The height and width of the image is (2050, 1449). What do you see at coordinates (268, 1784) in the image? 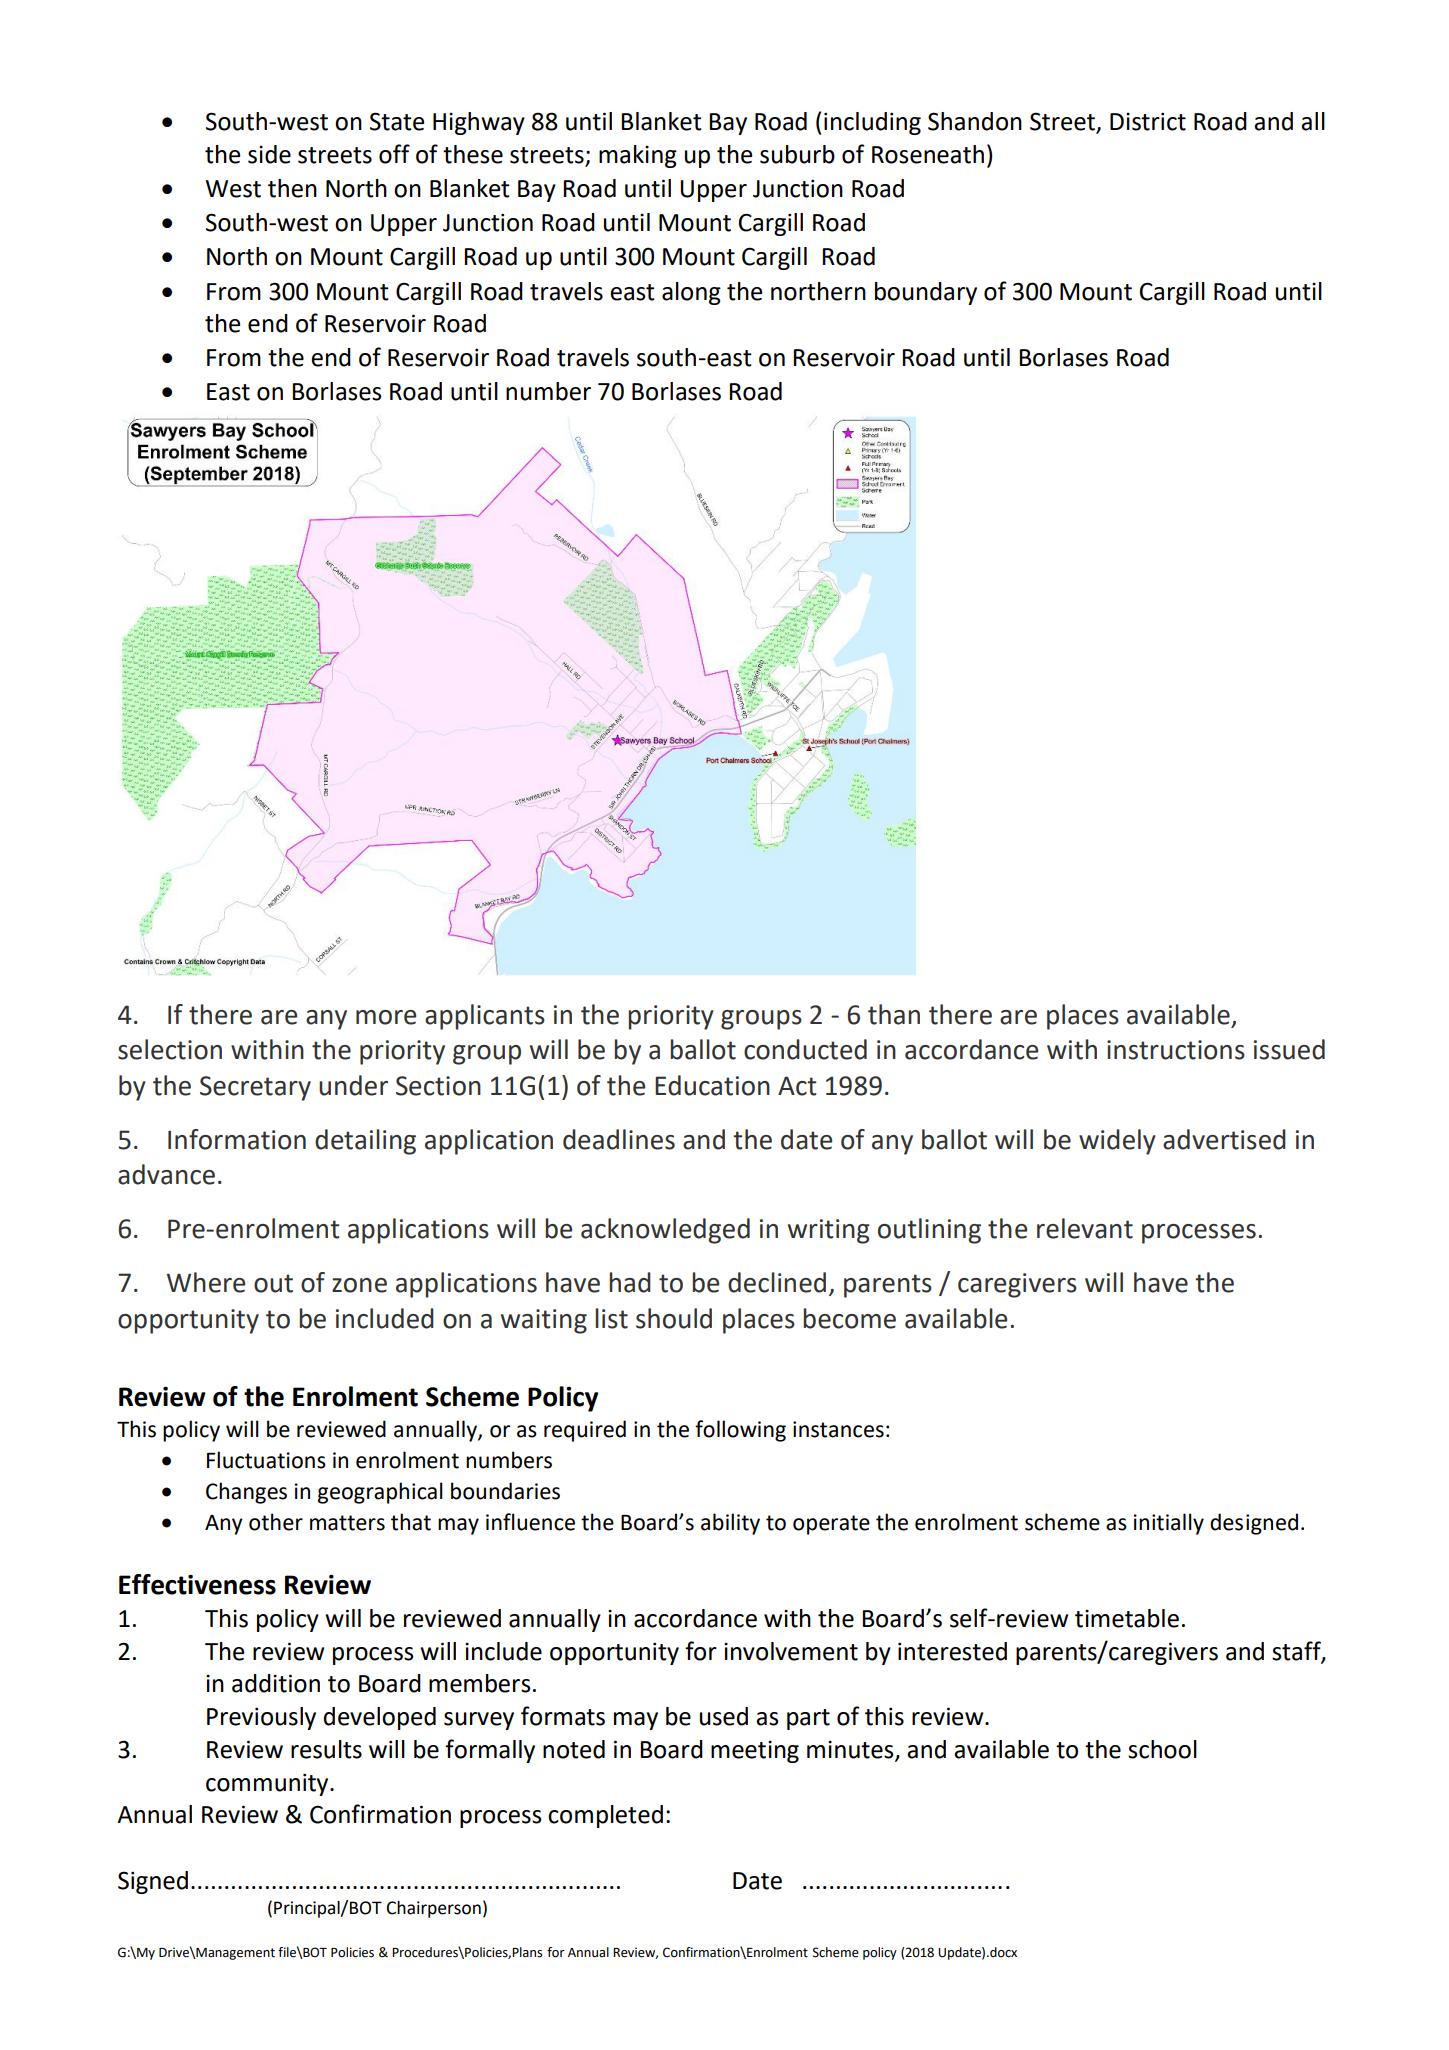
I see `community` at bounding box center [268, 1784].
